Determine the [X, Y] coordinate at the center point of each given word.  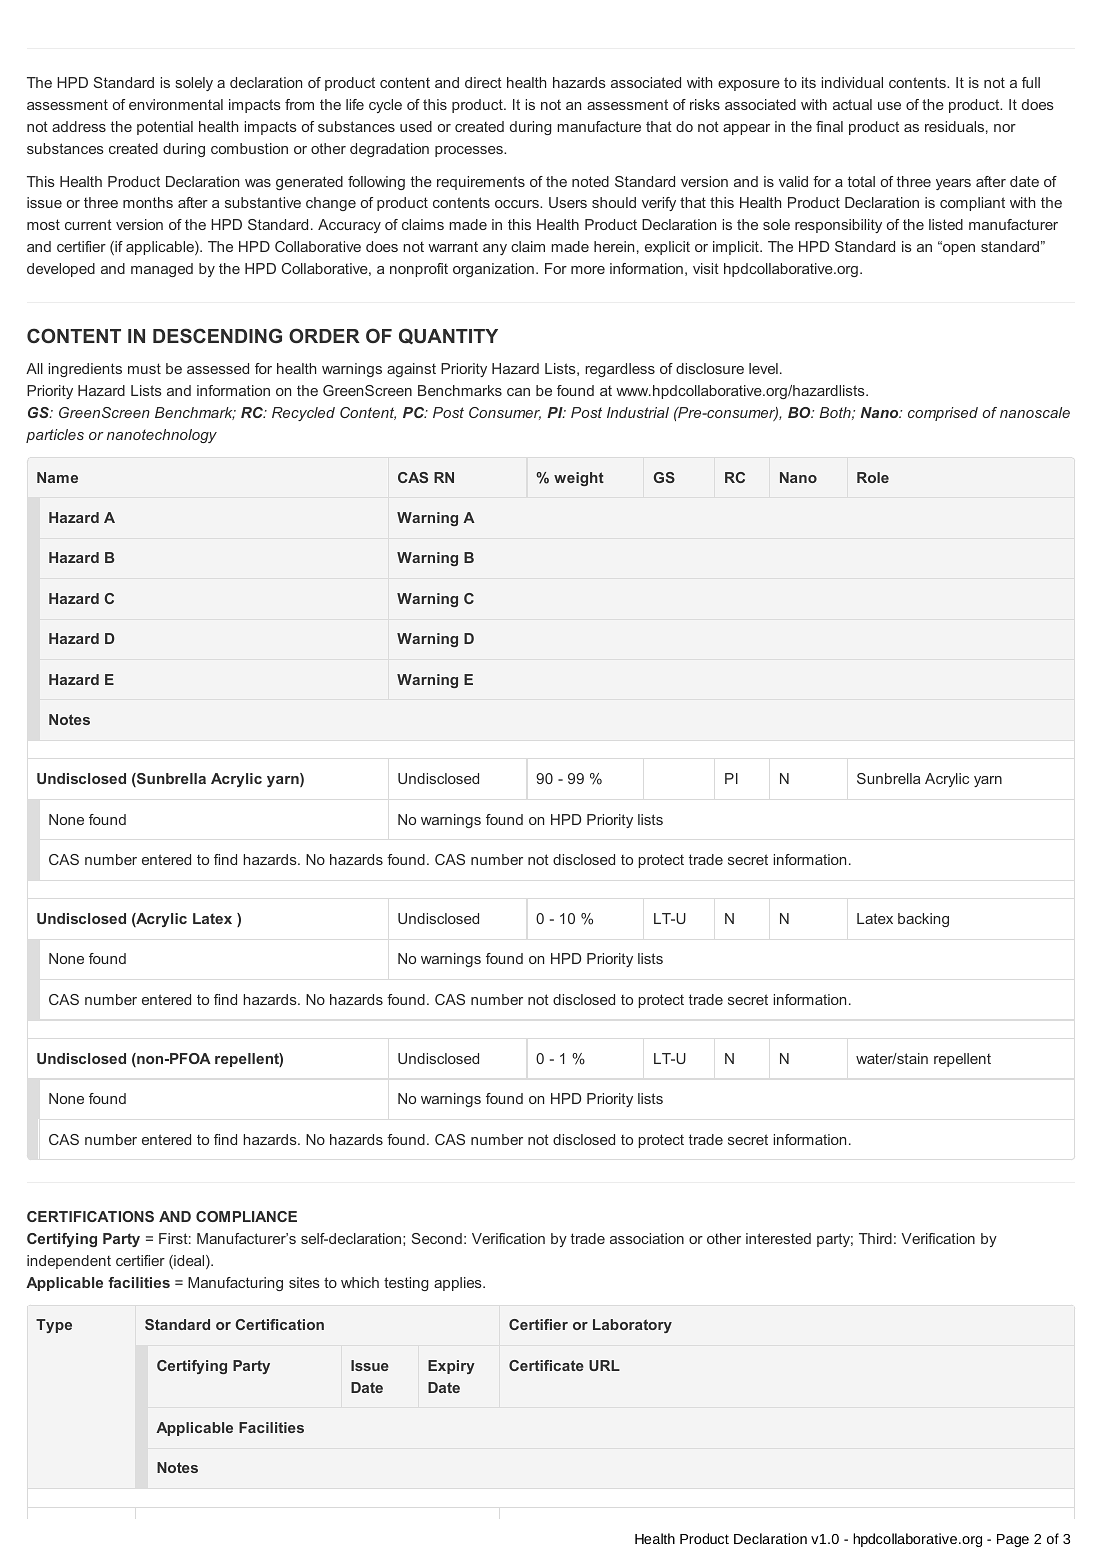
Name [57, 477]
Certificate [546, 1365]
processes [470, 151]
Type [54, 1326]
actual [852, 104]
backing [923, 920]
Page [1013, 1540]
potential [165, 128]
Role [873, 477]
